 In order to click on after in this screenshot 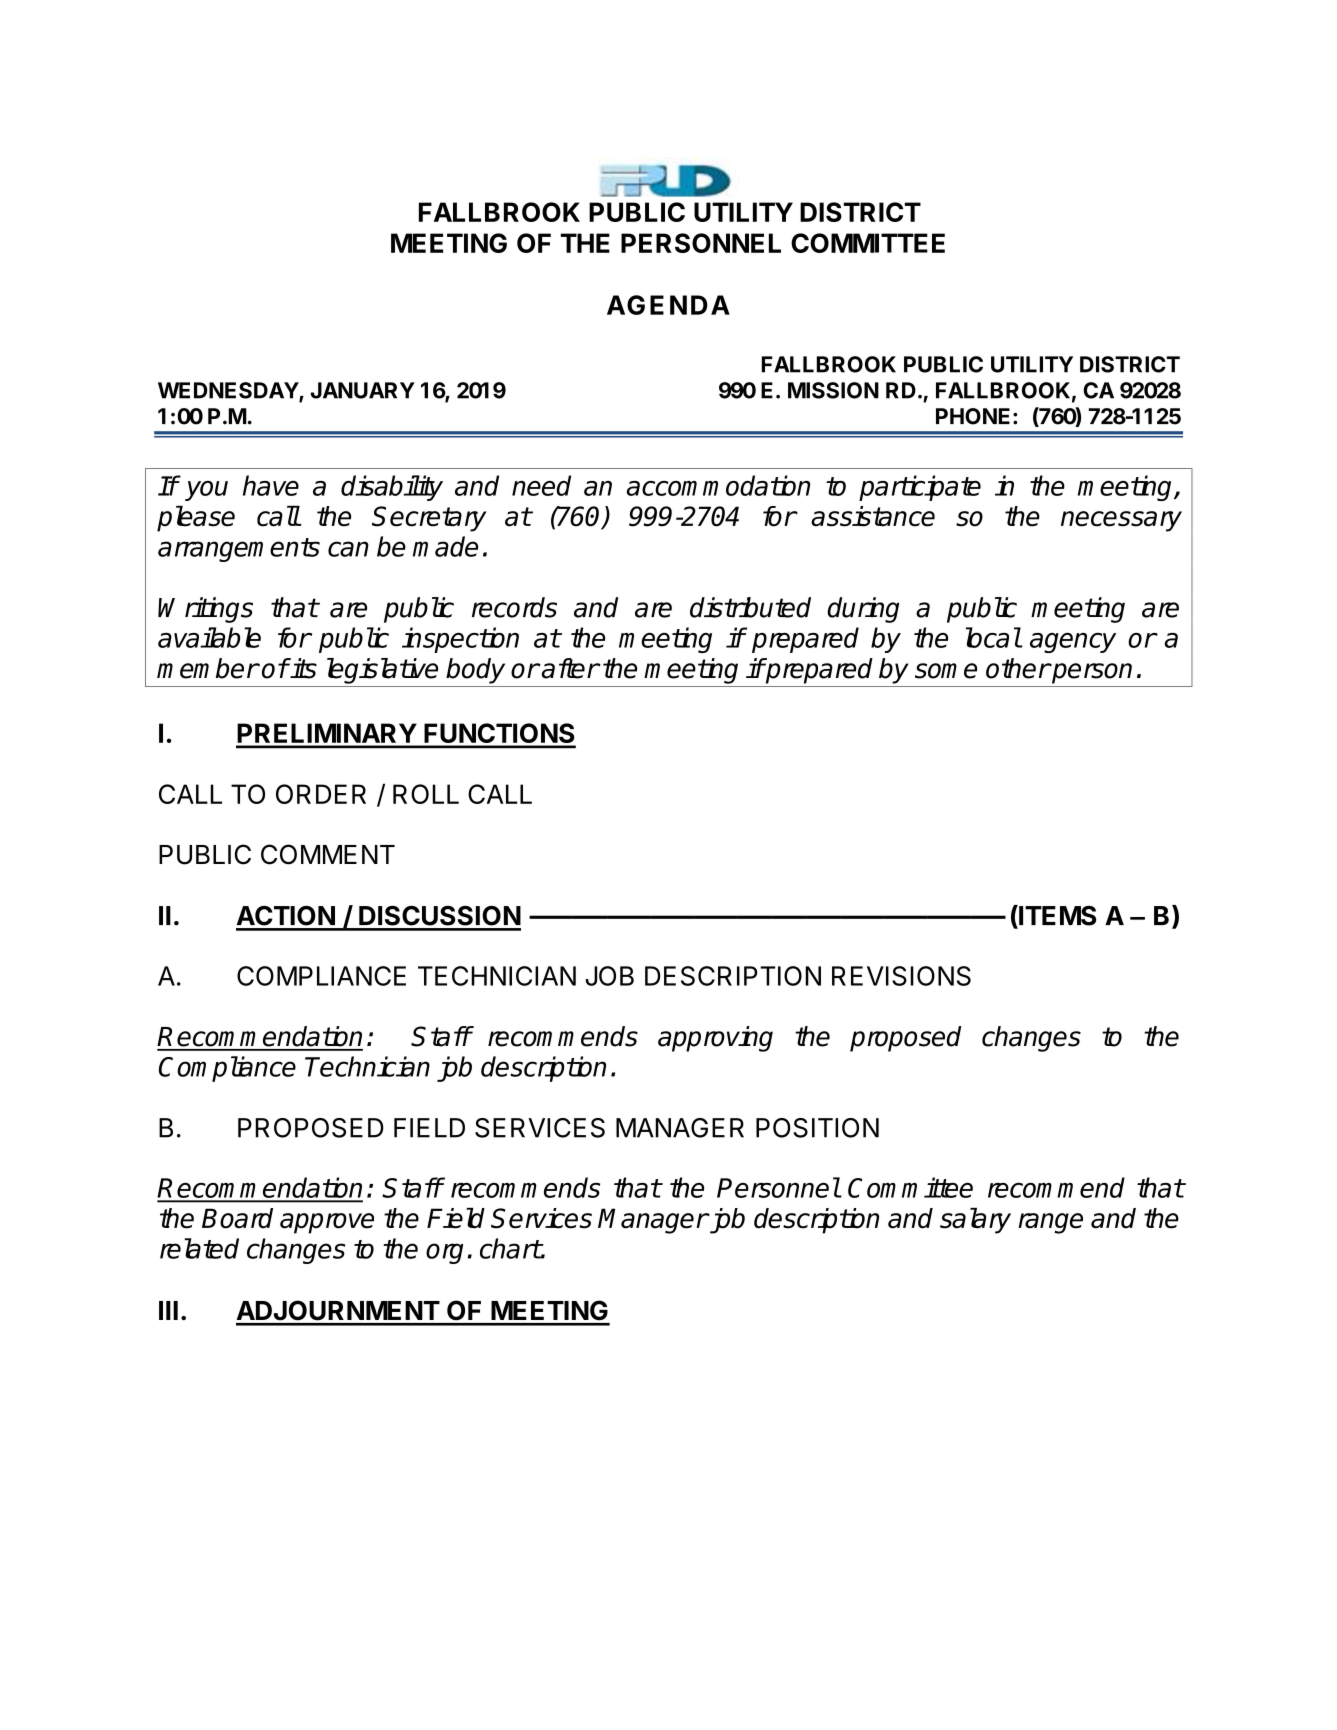, I will do `click(569, 668)`.
